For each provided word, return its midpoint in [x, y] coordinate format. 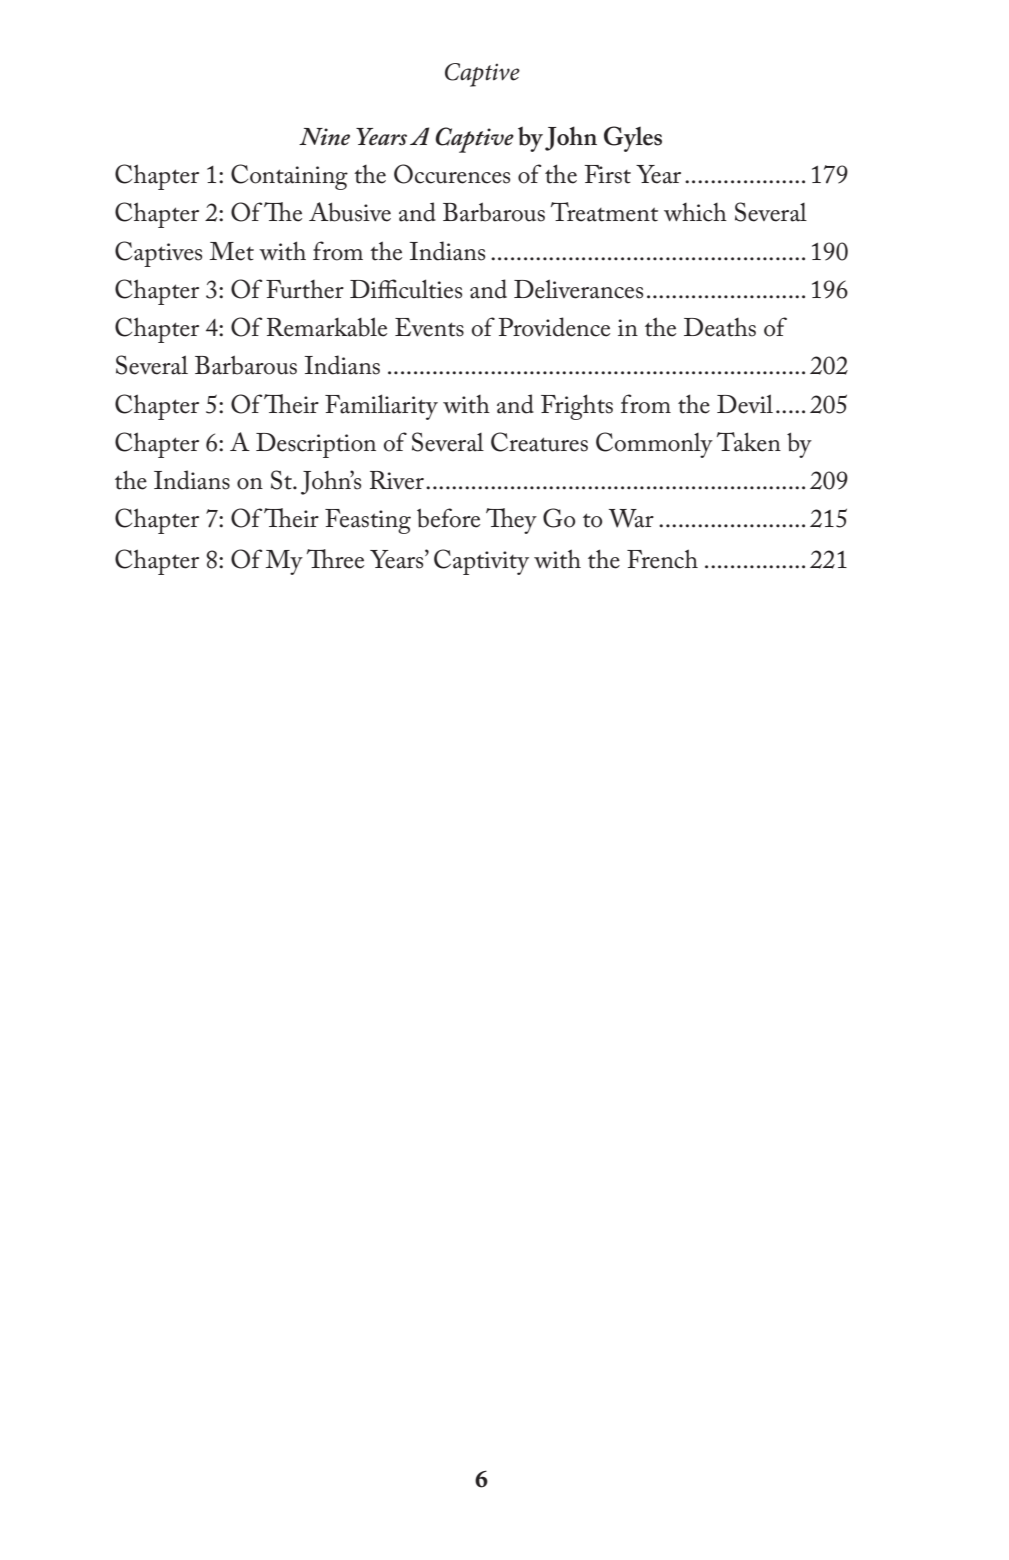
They [511, 521]
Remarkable [327, 327]
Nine [324, 136]
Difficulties [406, 289]
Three [335, 559]
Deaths [720, 327]
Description [316, 445]
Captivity [481, 562]
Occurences [452, 174]
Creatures [539, 442]
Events [429, 327]
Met [232, 251]
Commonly [654, 445]
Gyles [633, 139]
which [695, 212]
